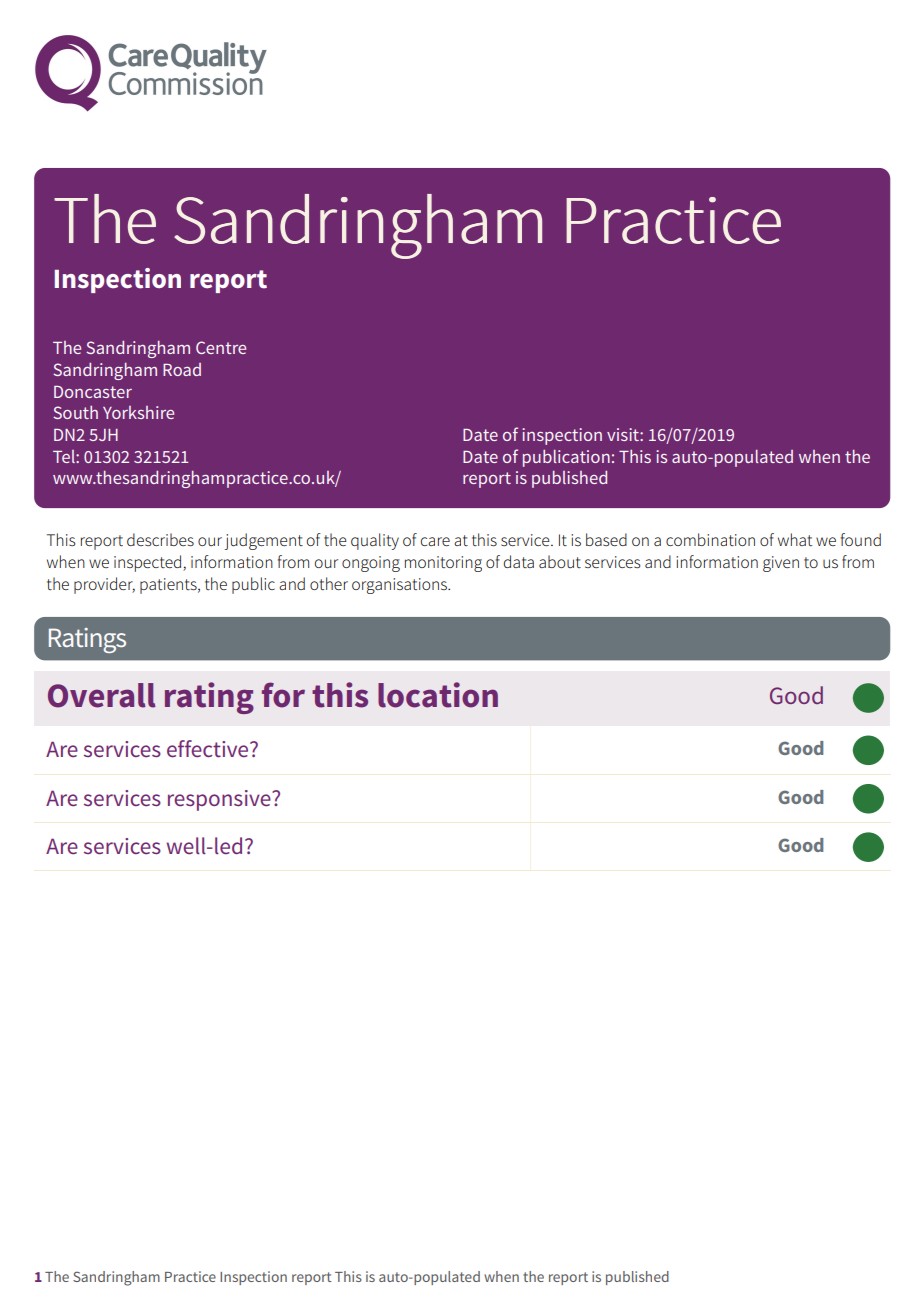 Image resolution: width=924 pixels, height=1308 pixels. I want to click on Overall, so click(101, 695).
